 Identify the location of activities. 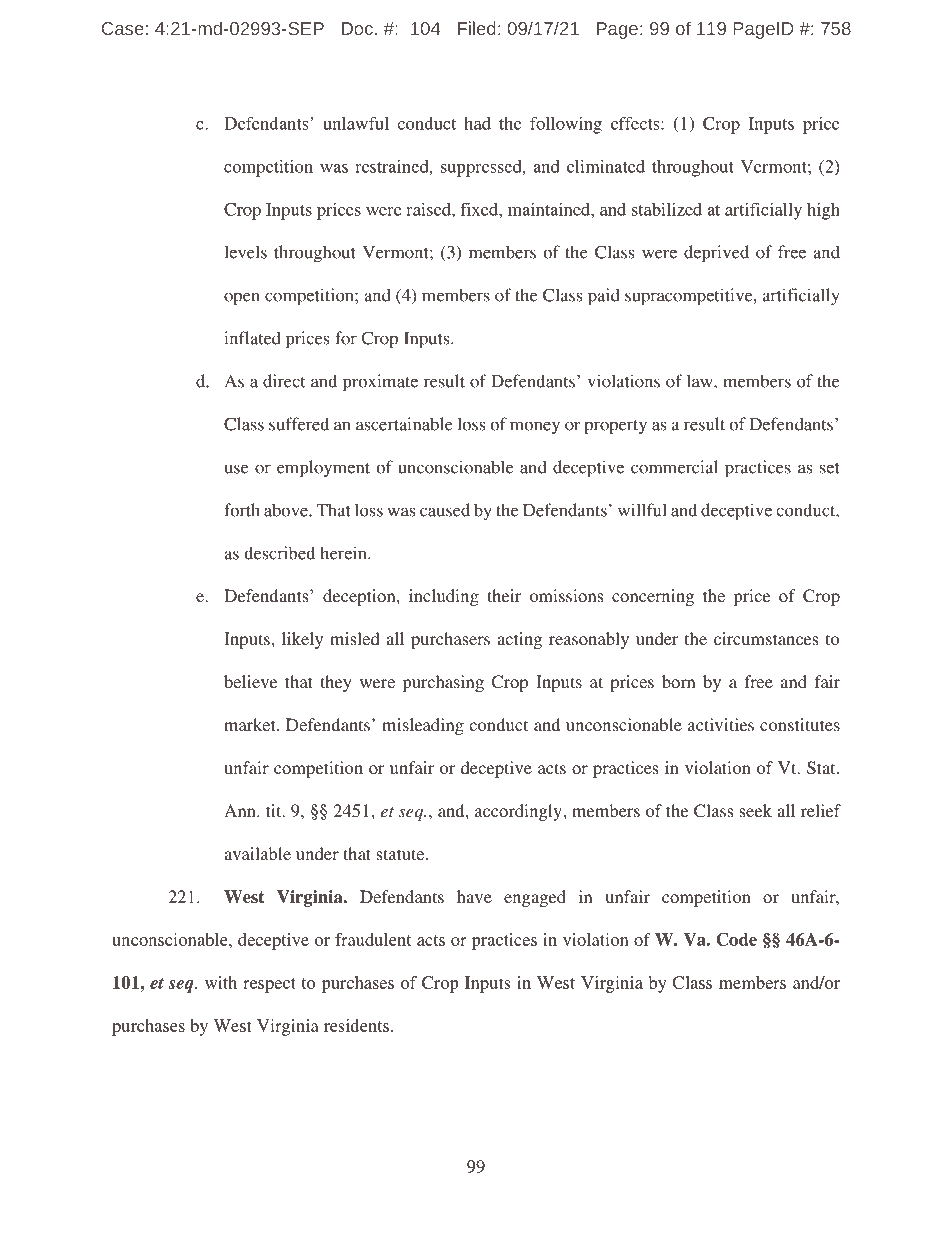
(721, 724).
